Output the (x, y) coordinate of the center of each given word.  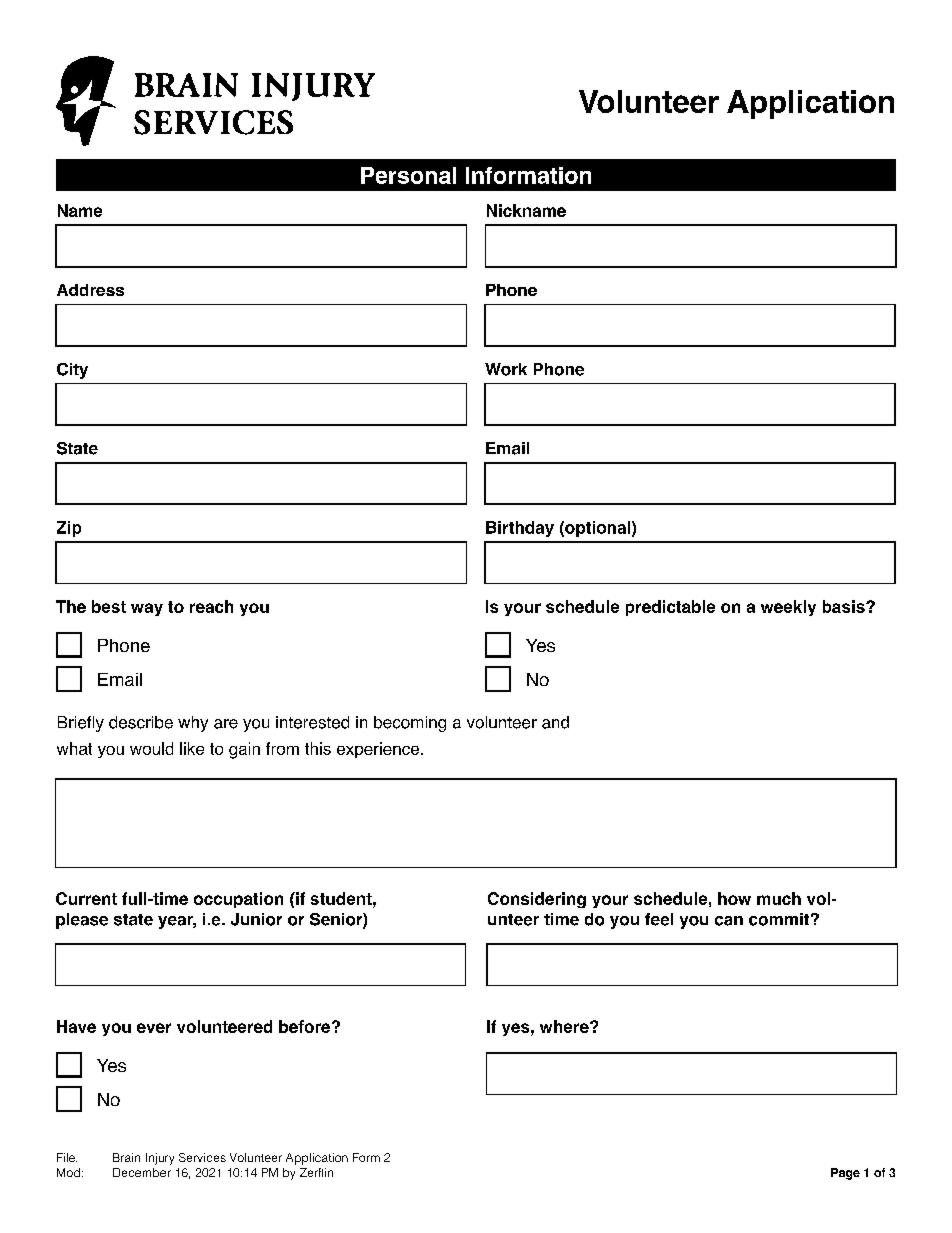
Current (86, 898)
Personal (408, 175)
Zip (69, 529)
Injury (160, 1159)
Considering (537, 900)
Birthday (520, 529)
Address (90, 290)
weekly (788, 608)
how (734, 898)
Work (506, 369)
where (565, 1026)
